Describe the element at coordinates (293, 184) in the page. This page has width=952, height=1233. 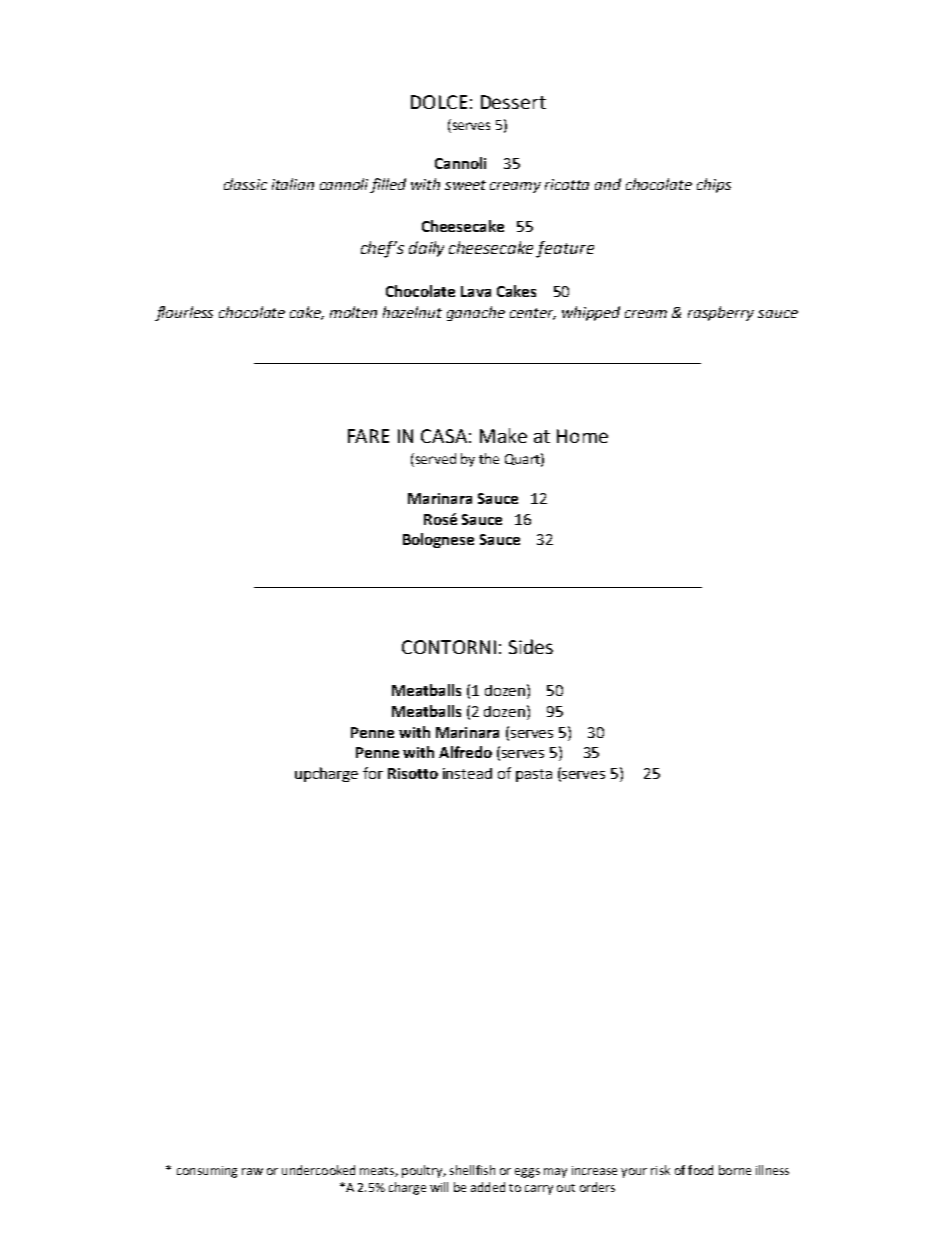
I see `italian` at that location.
